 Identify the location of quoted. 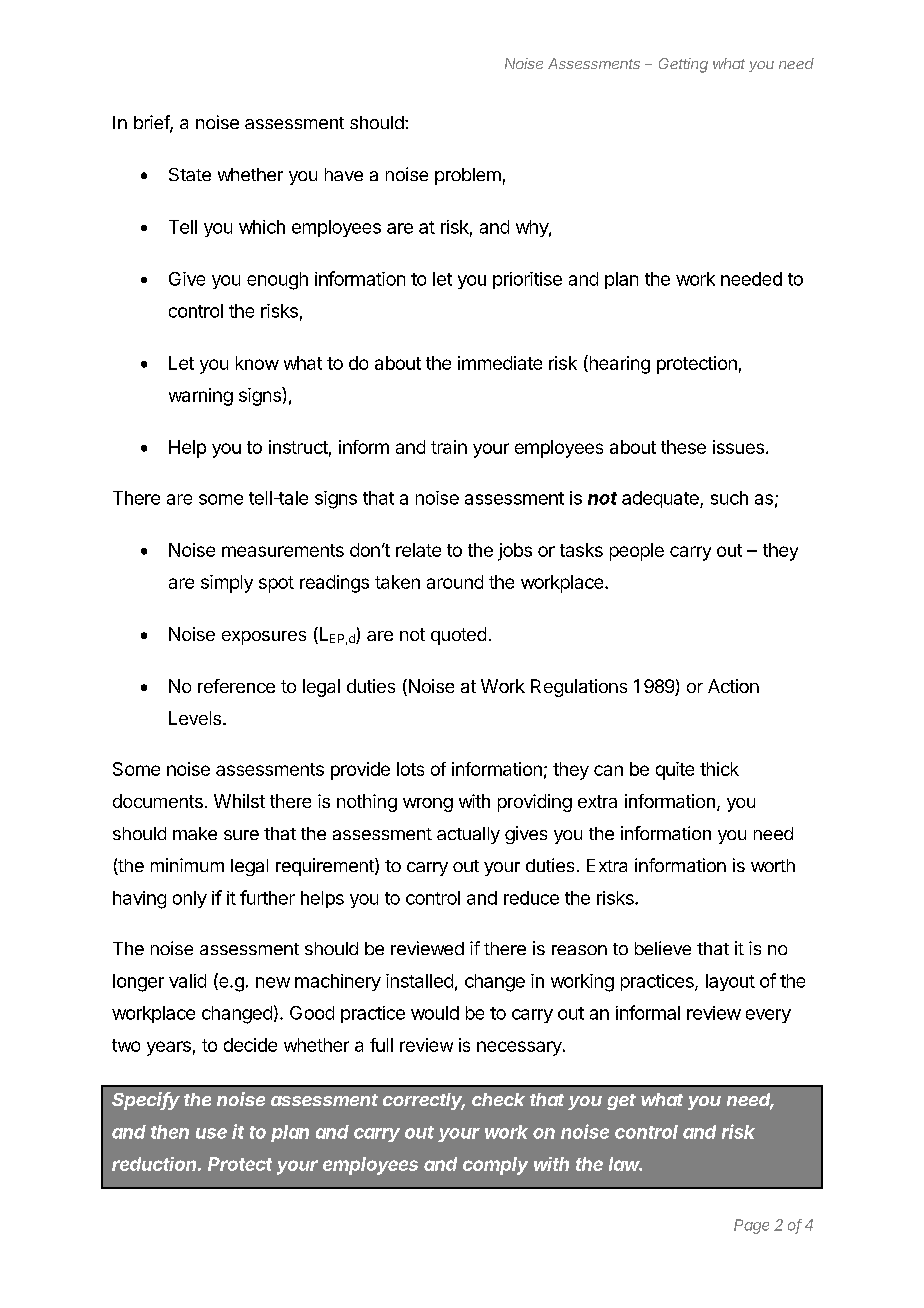
(458, 636).
